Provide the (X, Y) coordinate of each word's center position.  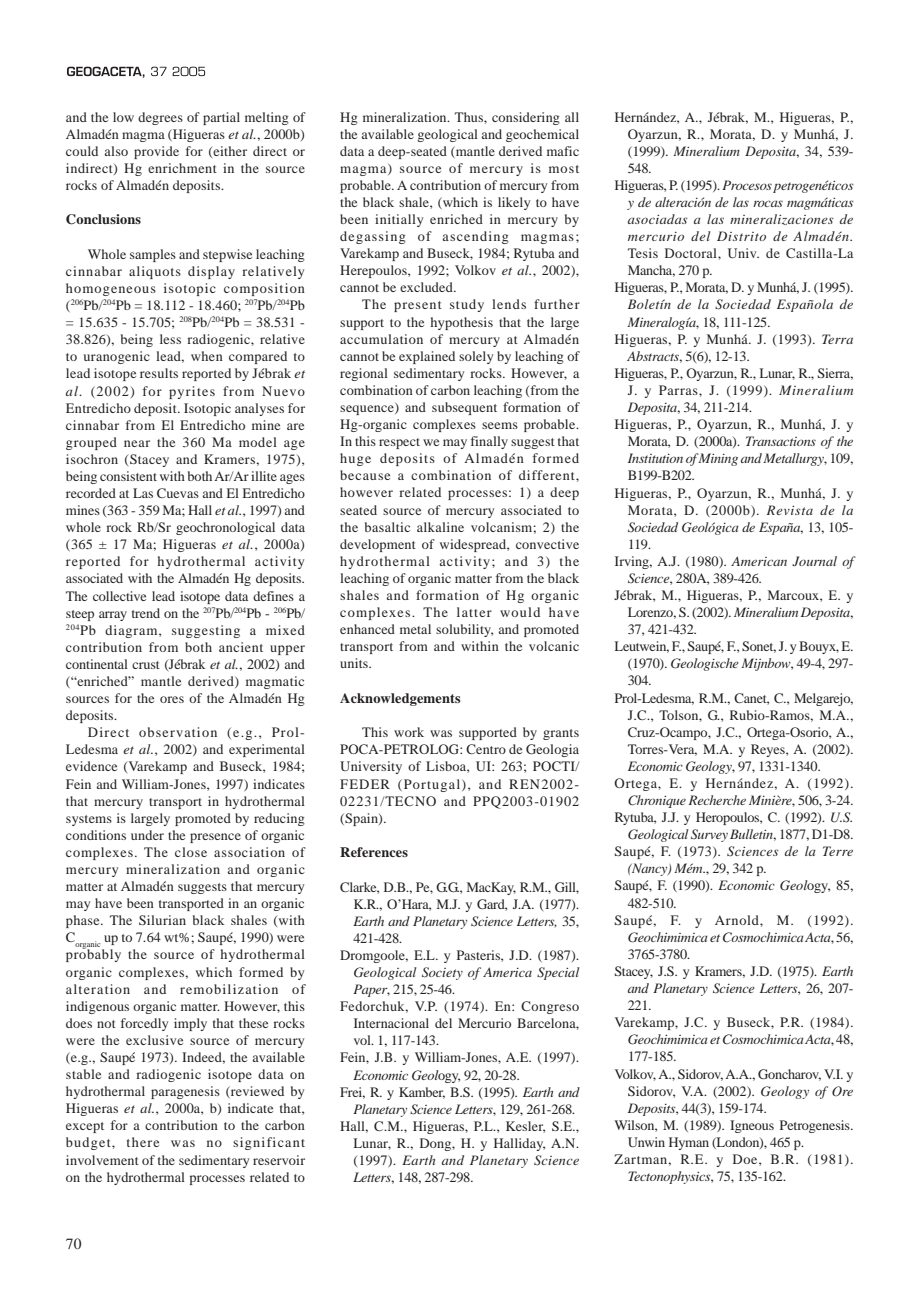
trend (146, 613)
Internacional (391, 1023)
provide (156, 152)
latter (474, 612)
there (143, 1142)
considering (526, 118)
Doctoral (692, 253)
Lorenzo (652, 613)
